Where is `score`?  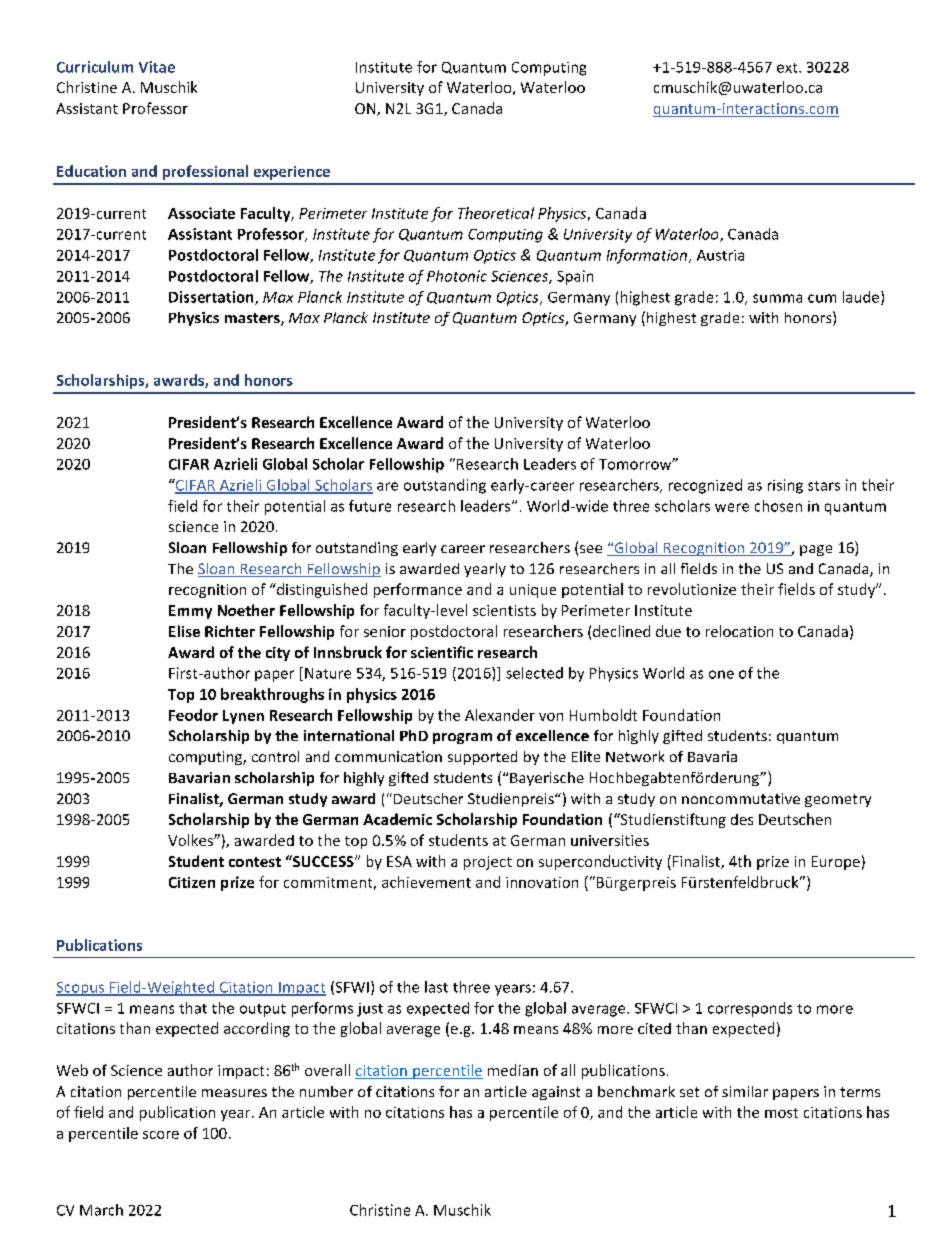
score is located at coordinates (161, 1135).
